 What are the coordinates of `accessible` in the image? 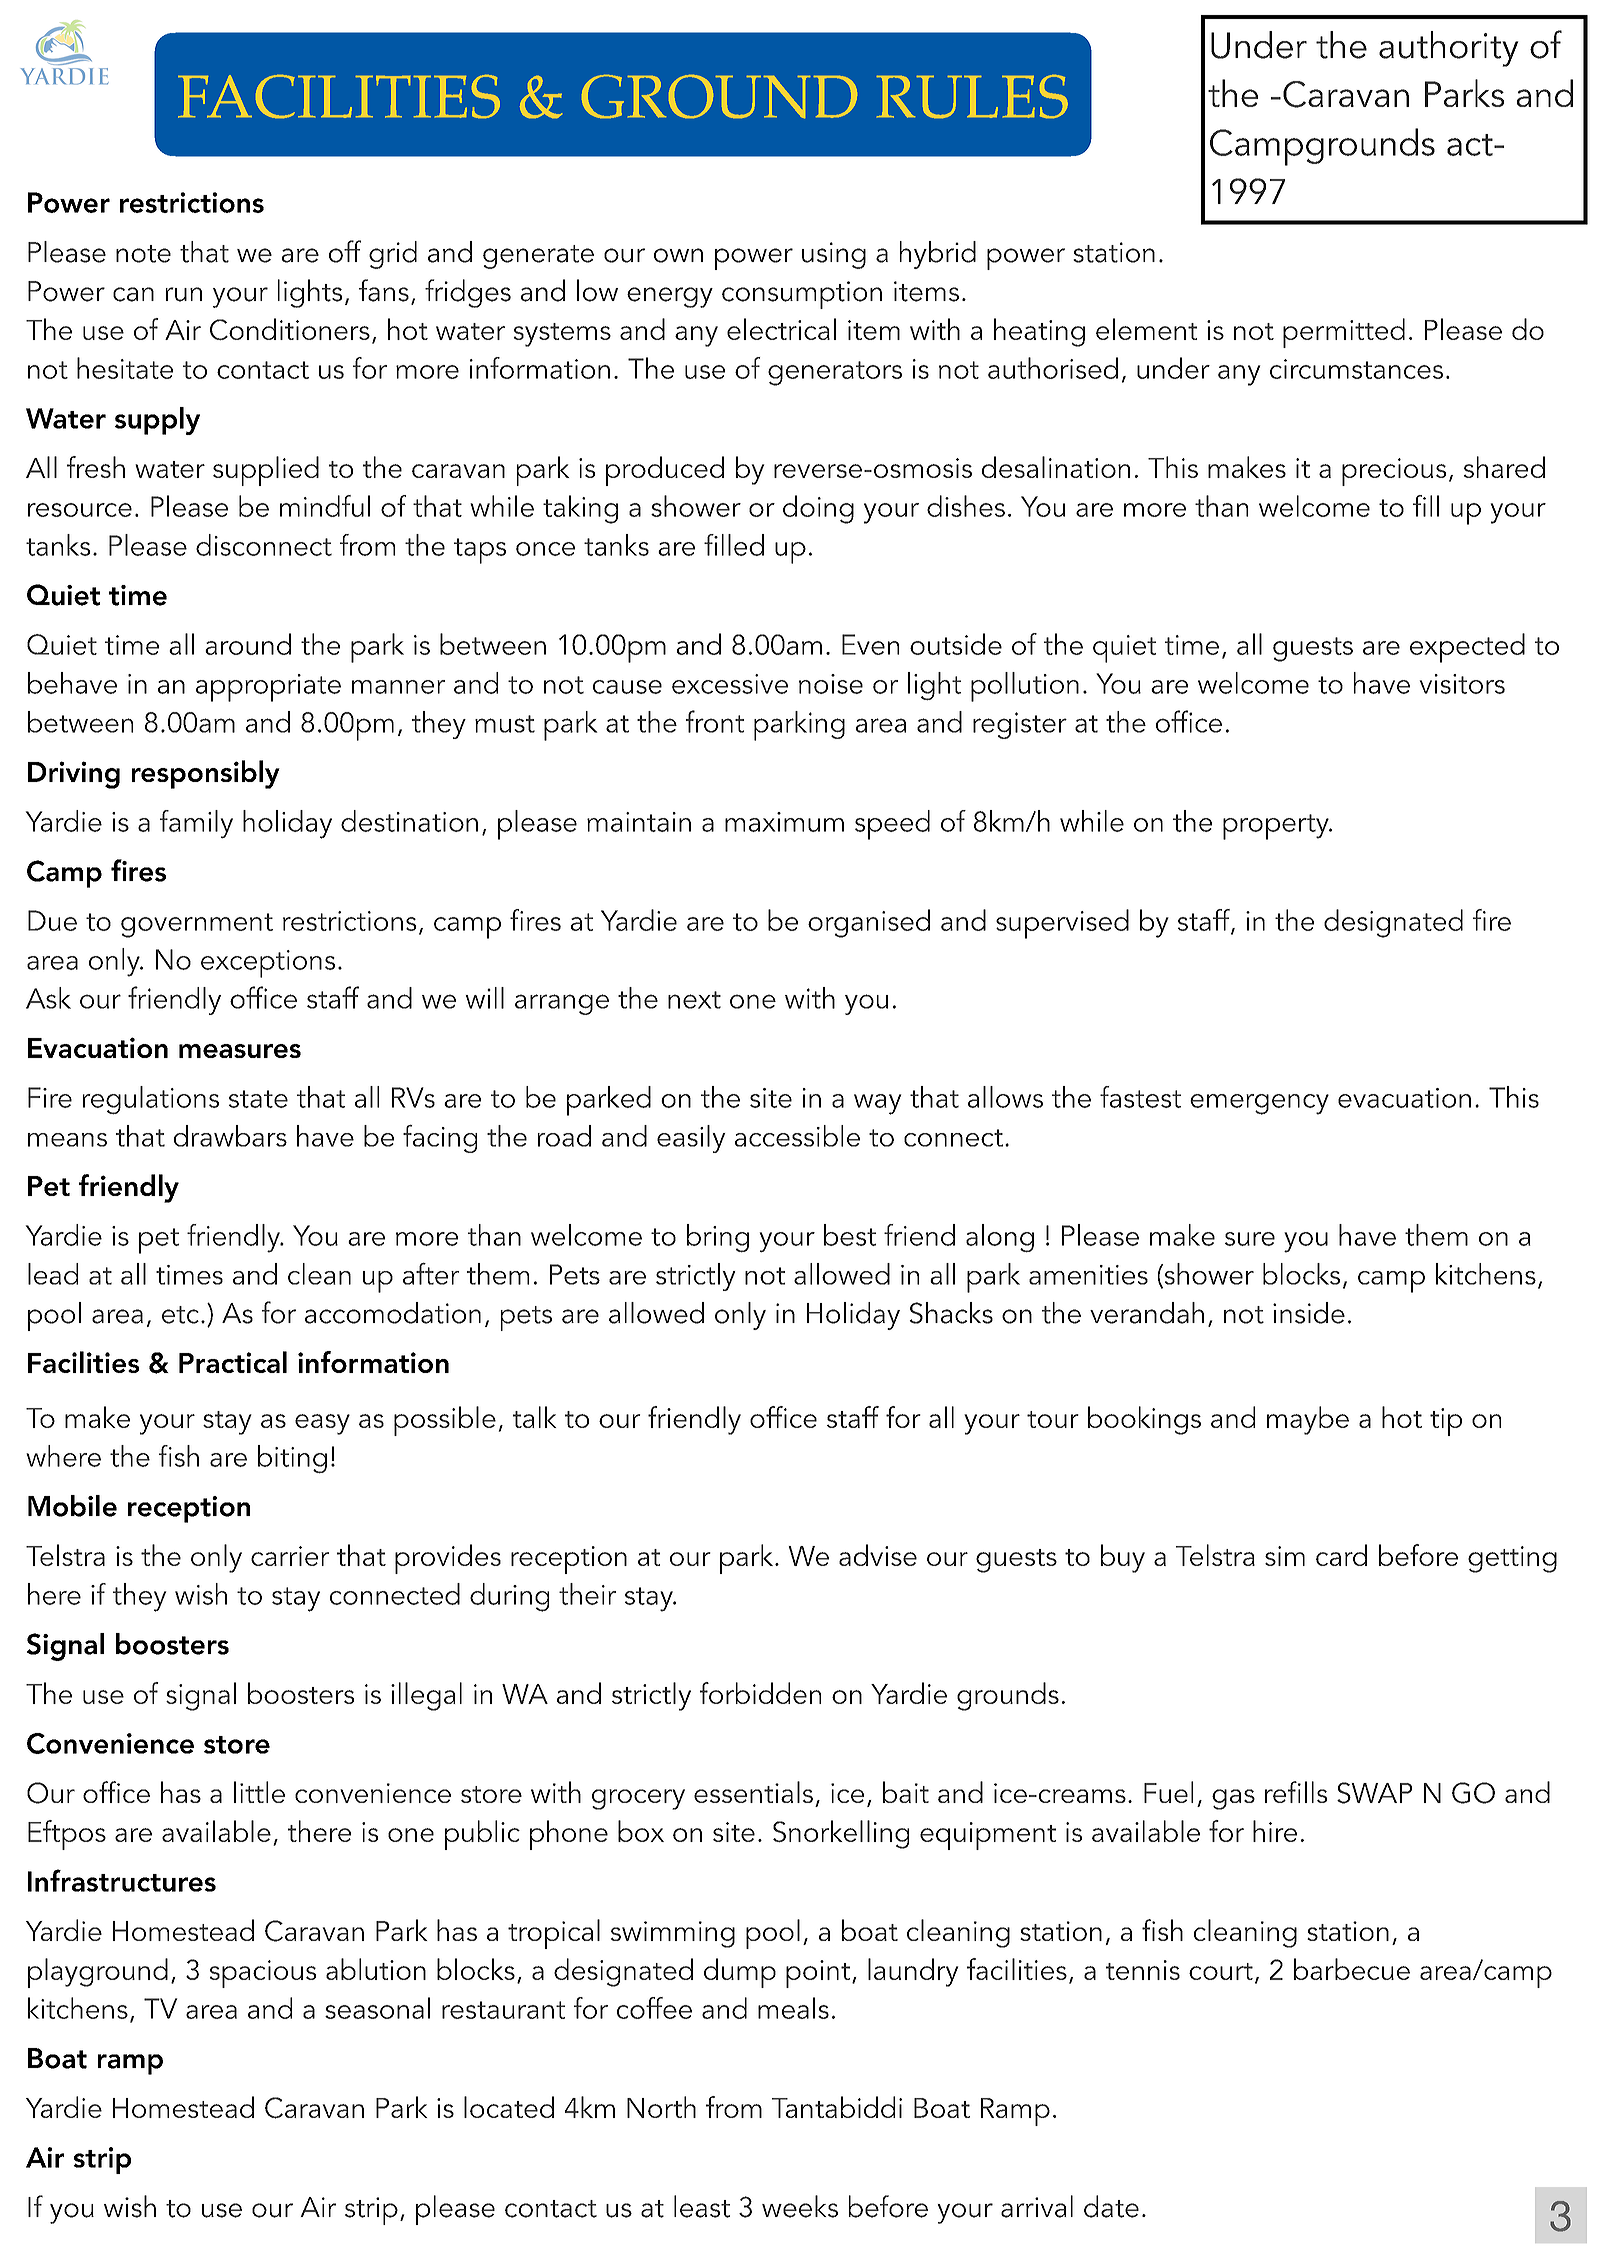 It's located at (797, 1136).
